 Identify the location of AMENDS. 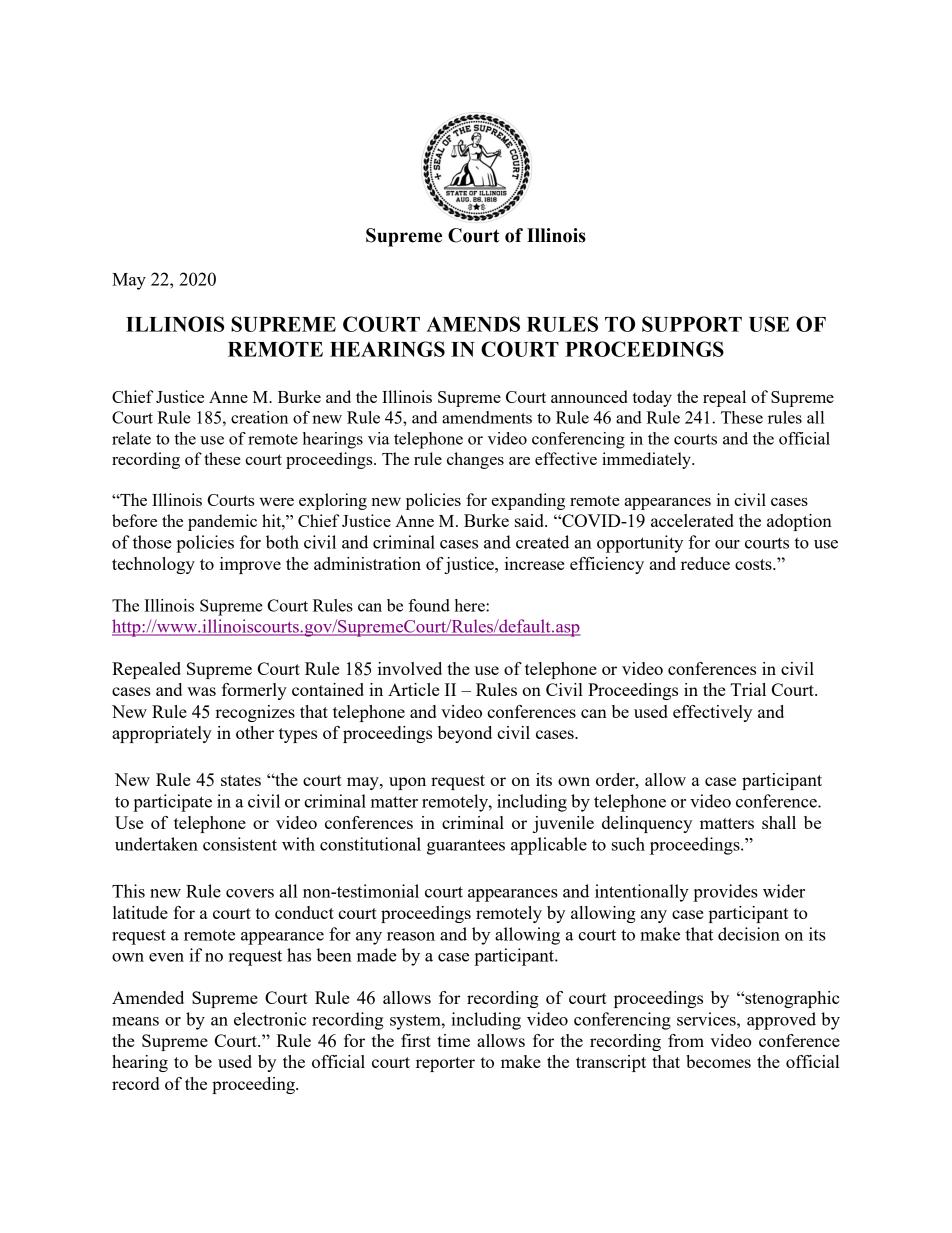
(473, 324).
